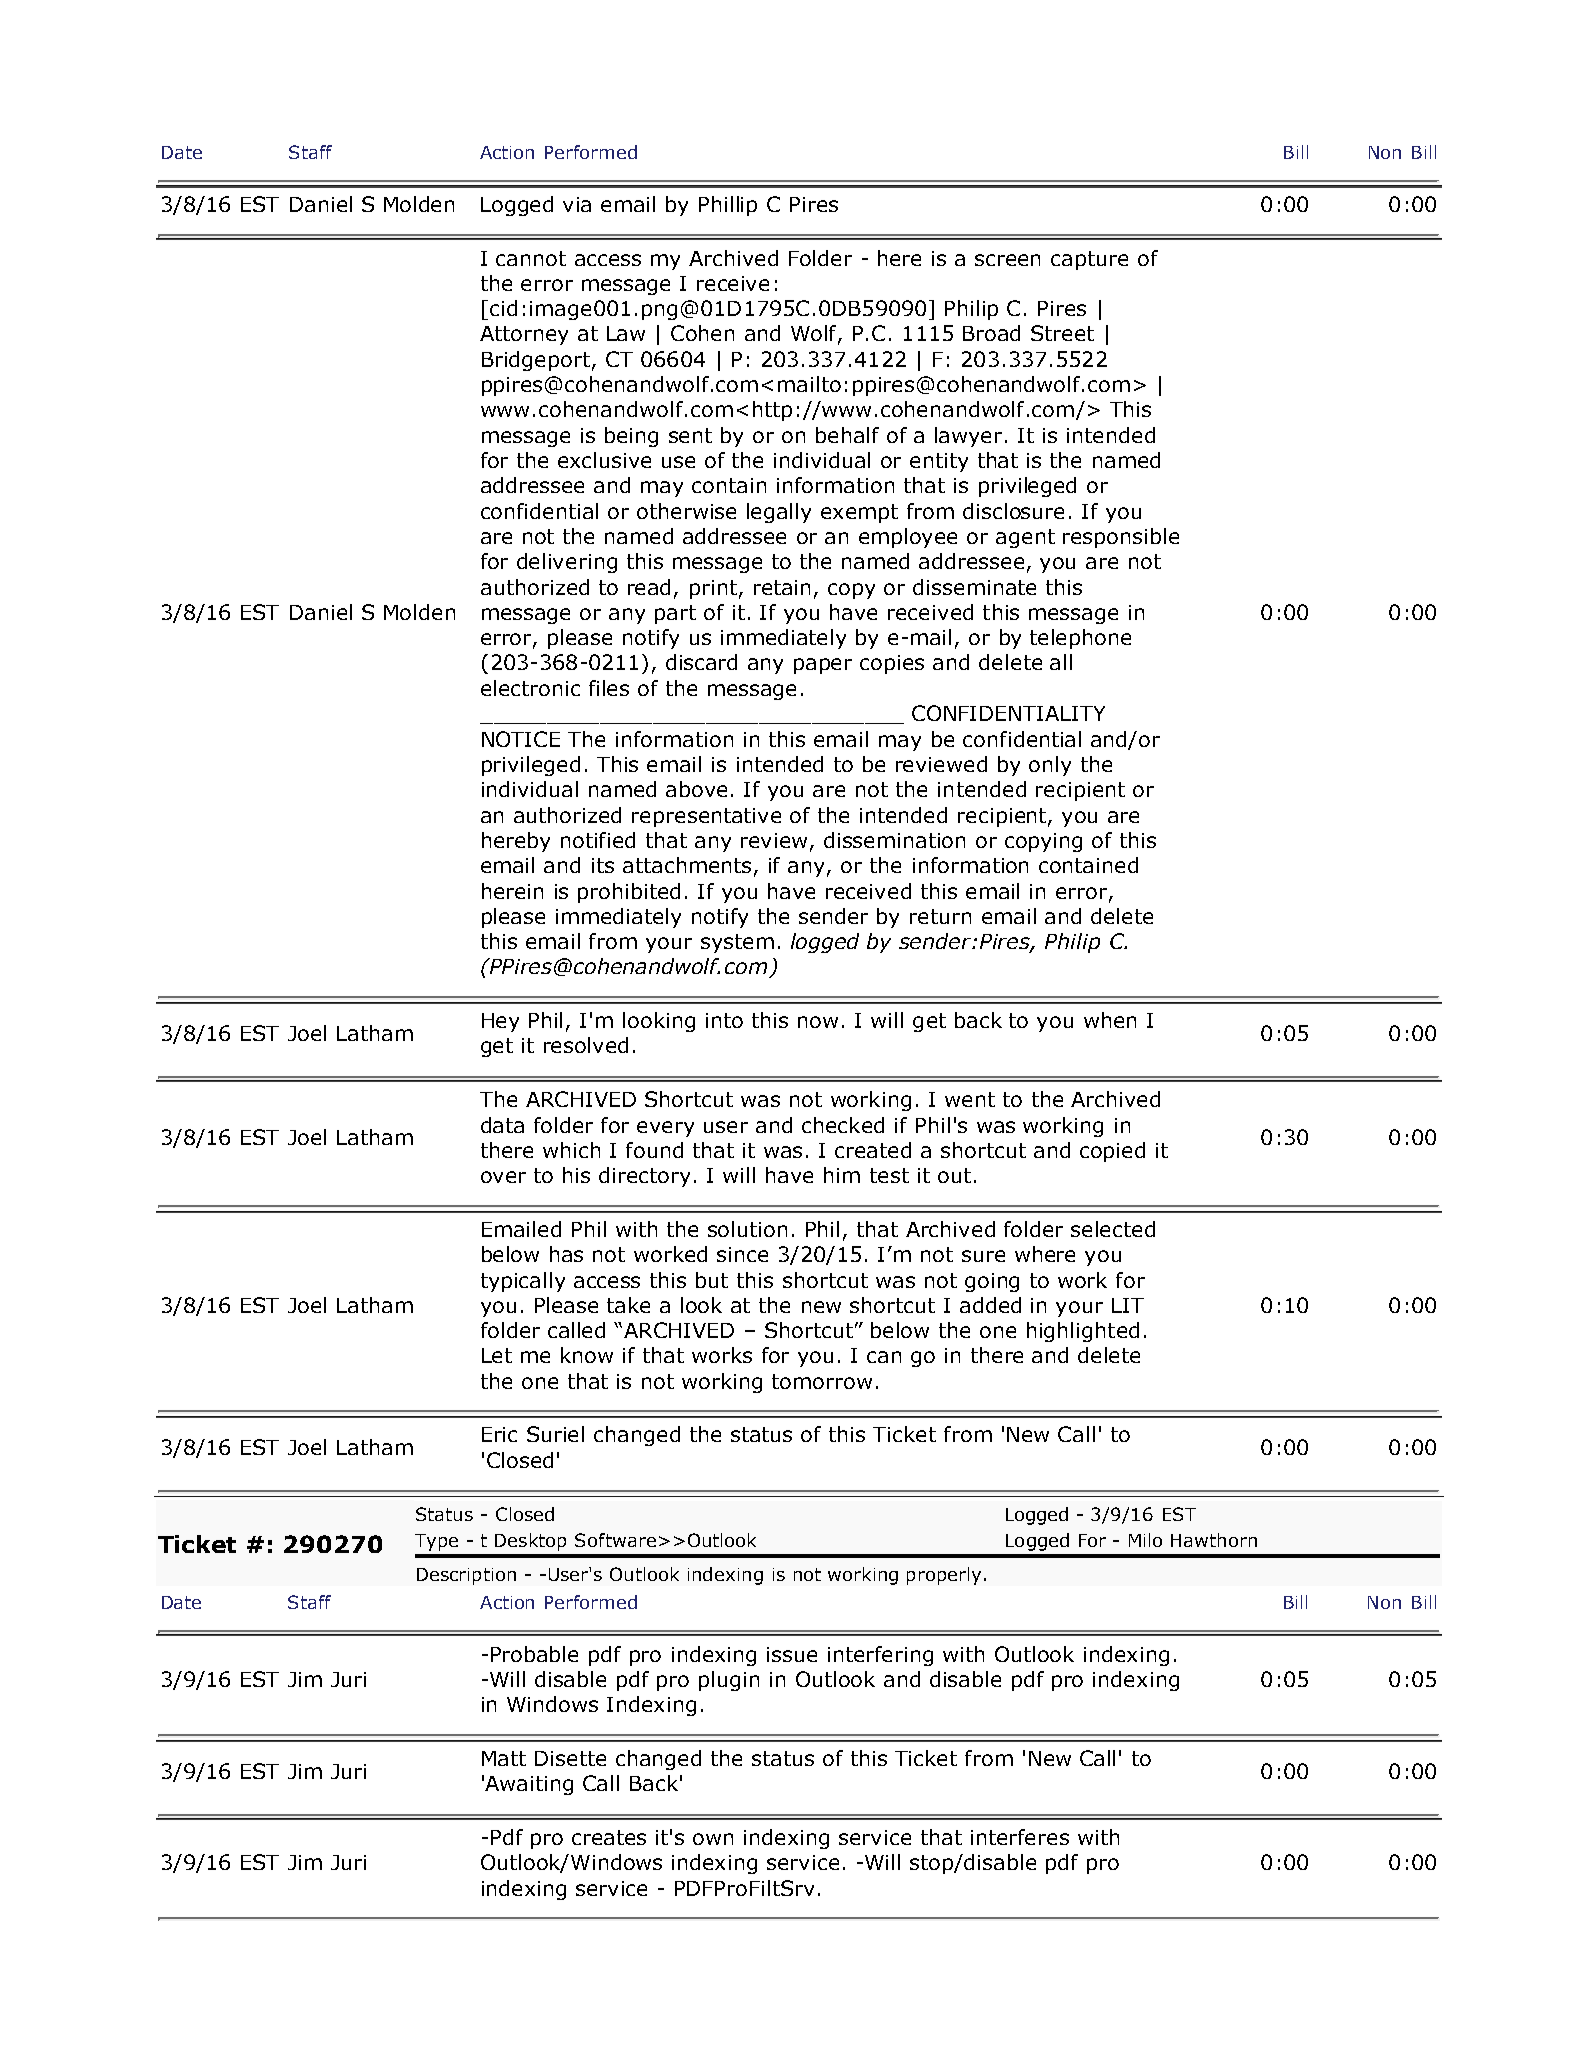 The height and width of the image is (2062, 1594). Describe the element at coordinates (529, 1785) in the image. I see `Awaiting` at that location.
